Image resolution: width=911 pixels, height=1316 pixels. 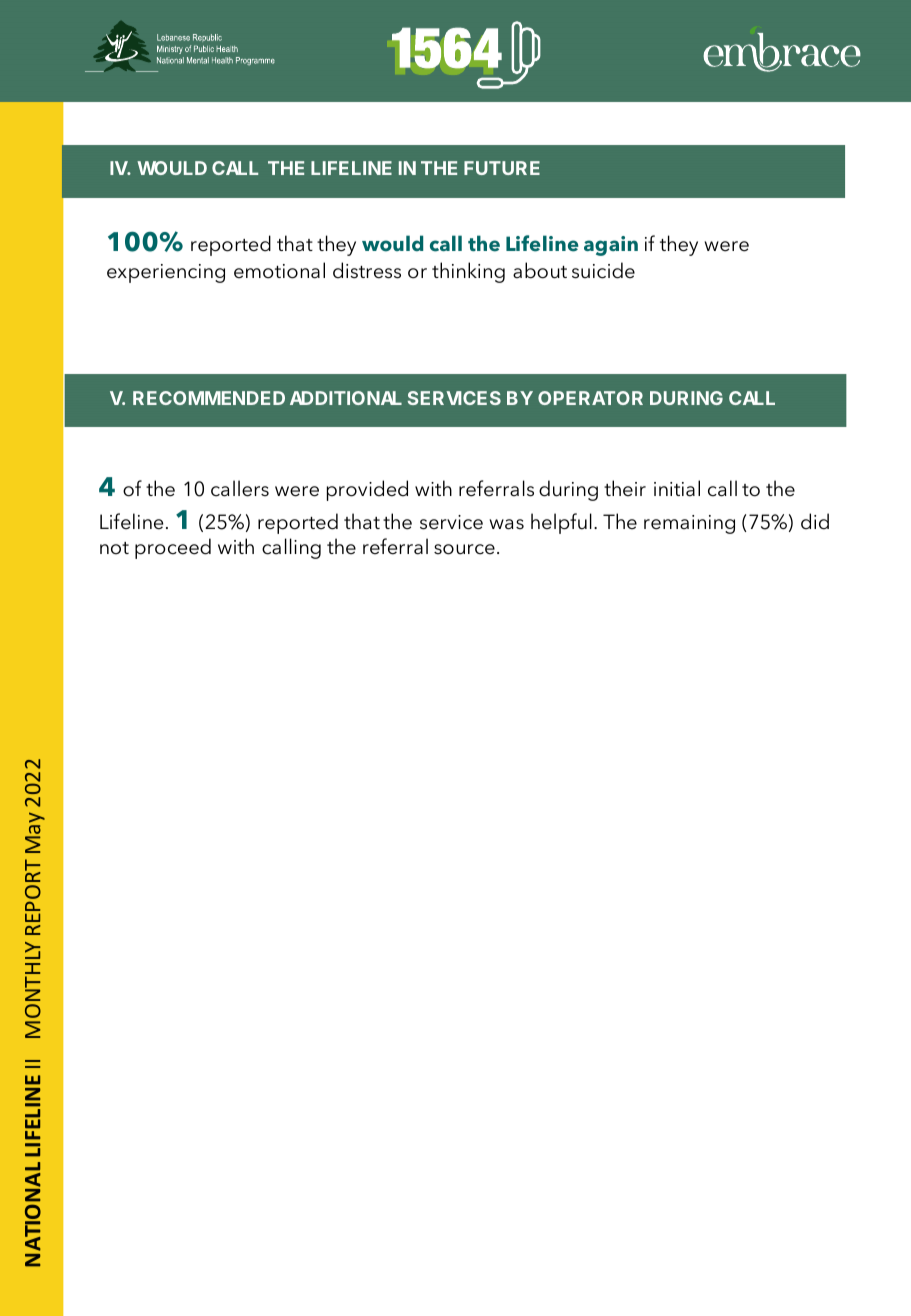 I want to click on RECOMMENDED, so click(x=209, y=398).
